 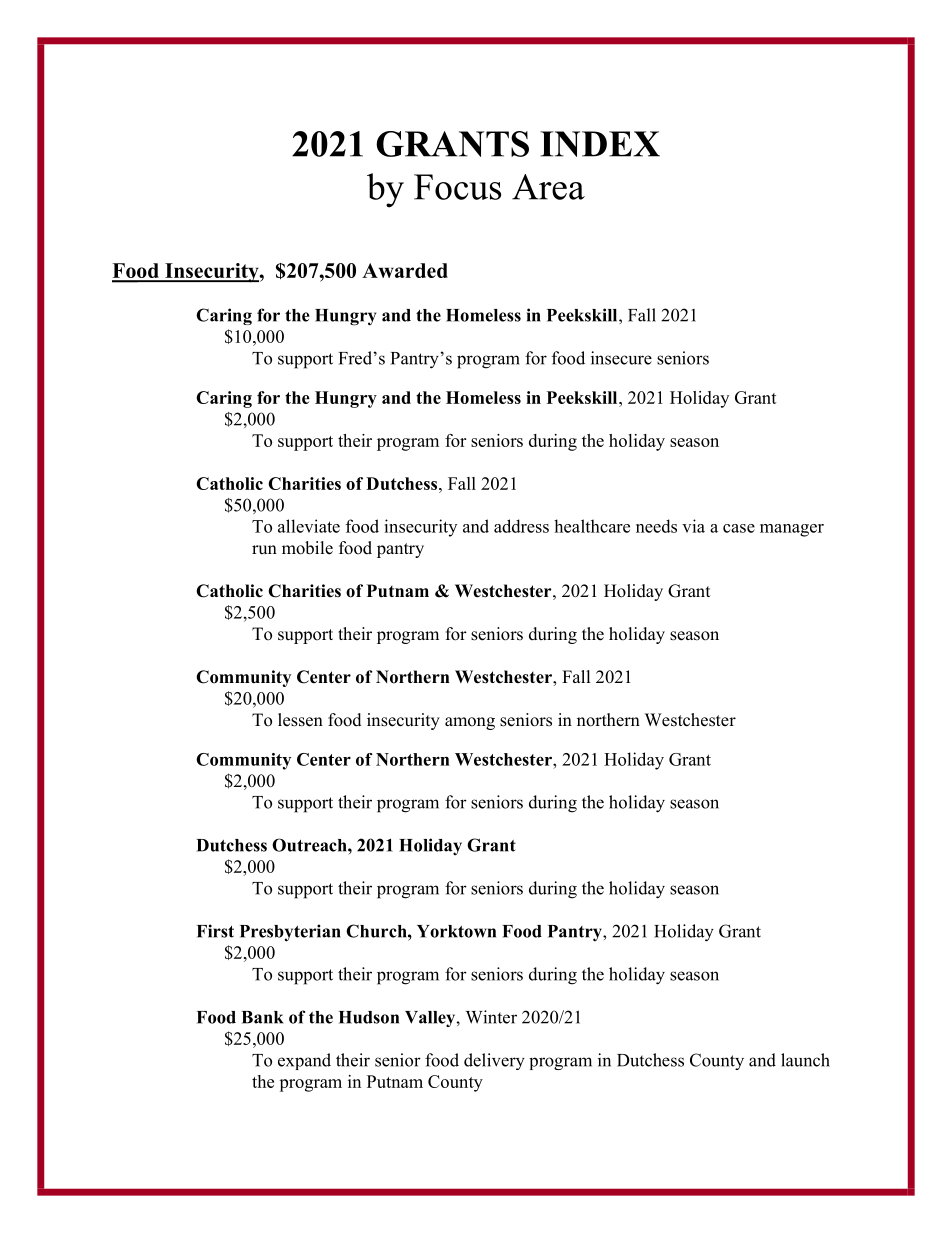 What do you see at coordinates (805, 1060) in the page?
I see `launch` at bounding box center [805, 1060].
